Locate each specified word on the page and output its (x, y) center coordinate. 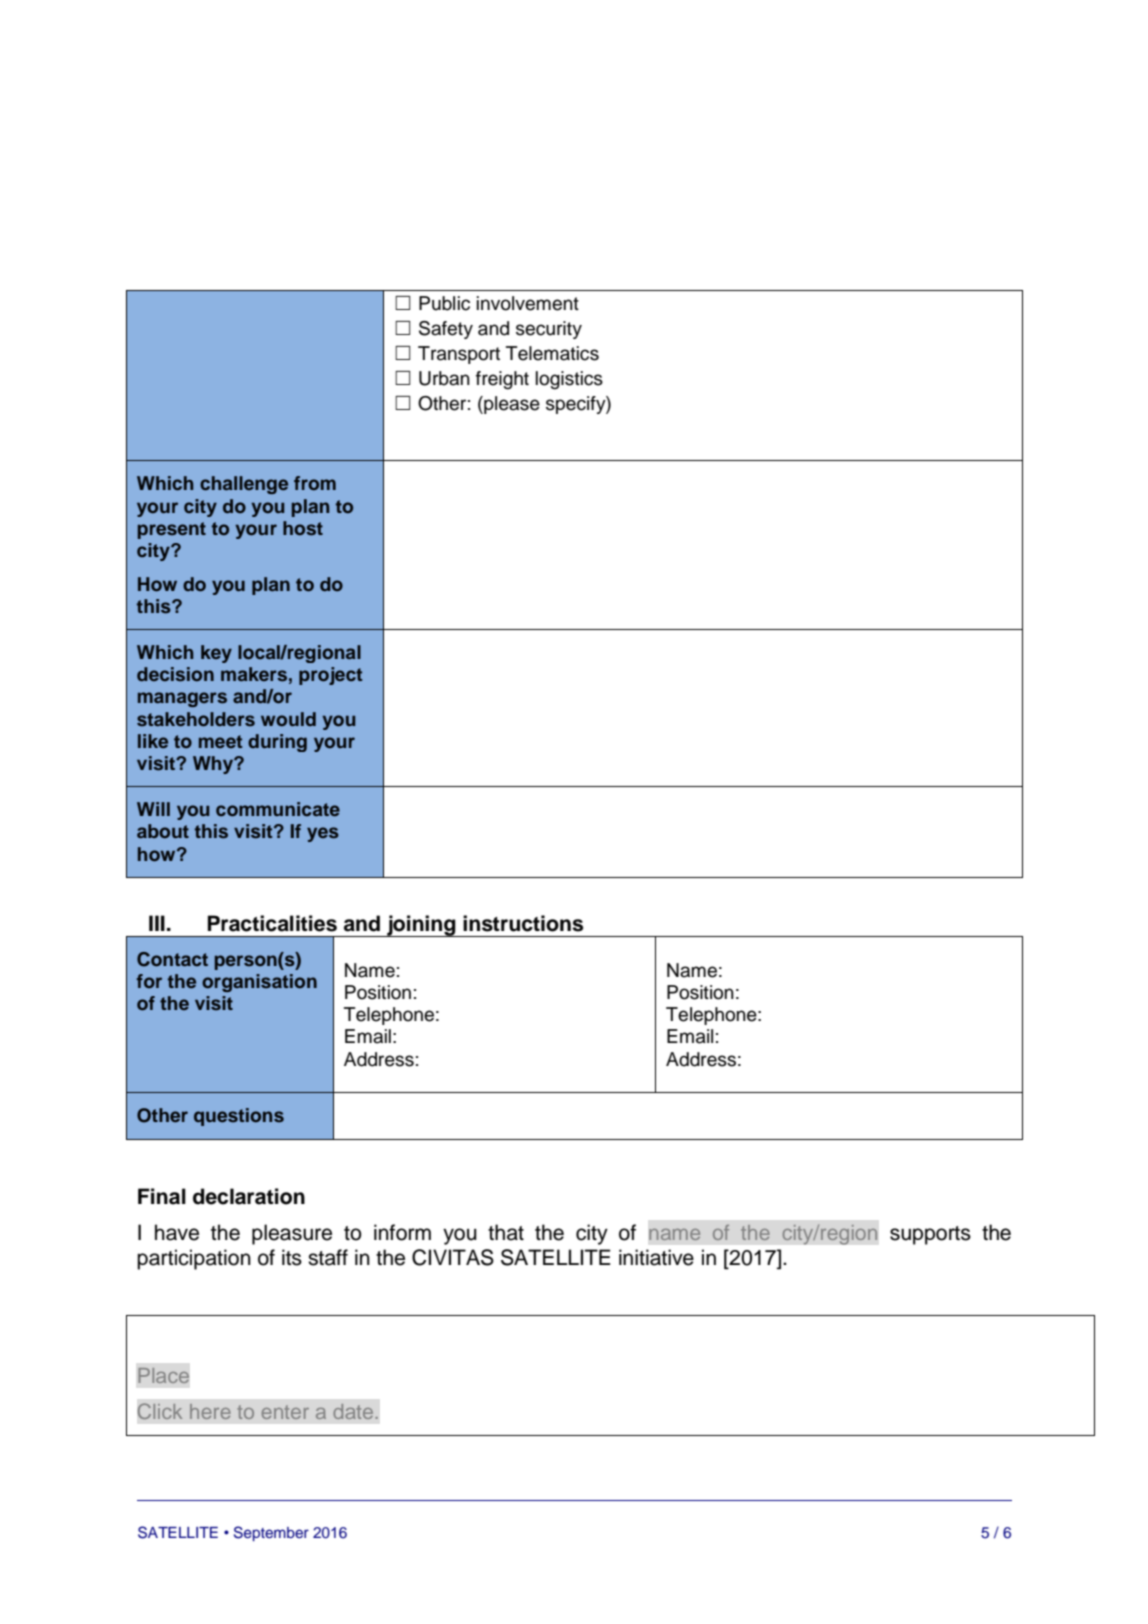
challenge (244, 485)
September (271, 1533)
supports (930, 1235)
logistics (569, 380)
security (549, 330)
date (353, 1411)
